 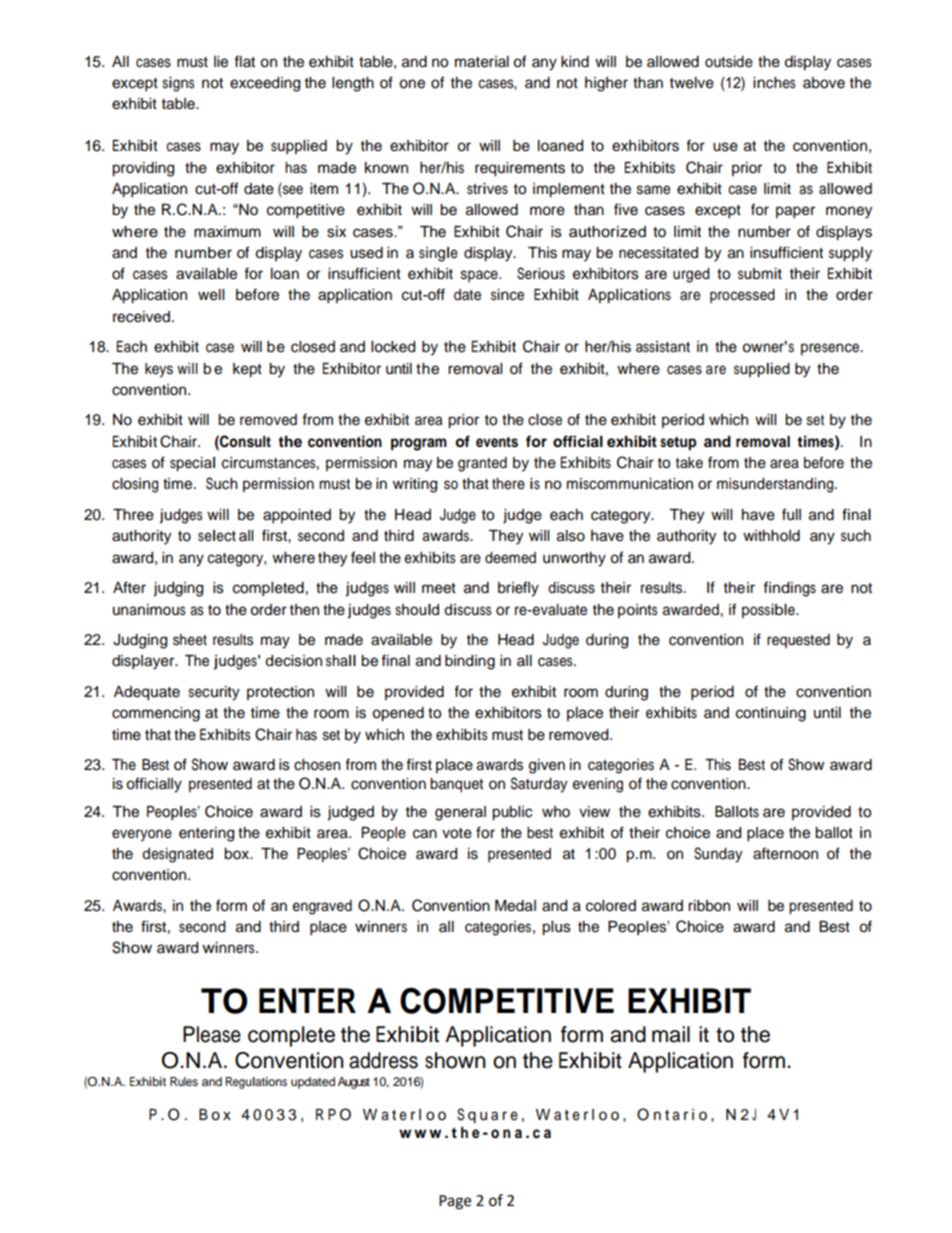 I want to click on possible, so click(x=769, y=611).
